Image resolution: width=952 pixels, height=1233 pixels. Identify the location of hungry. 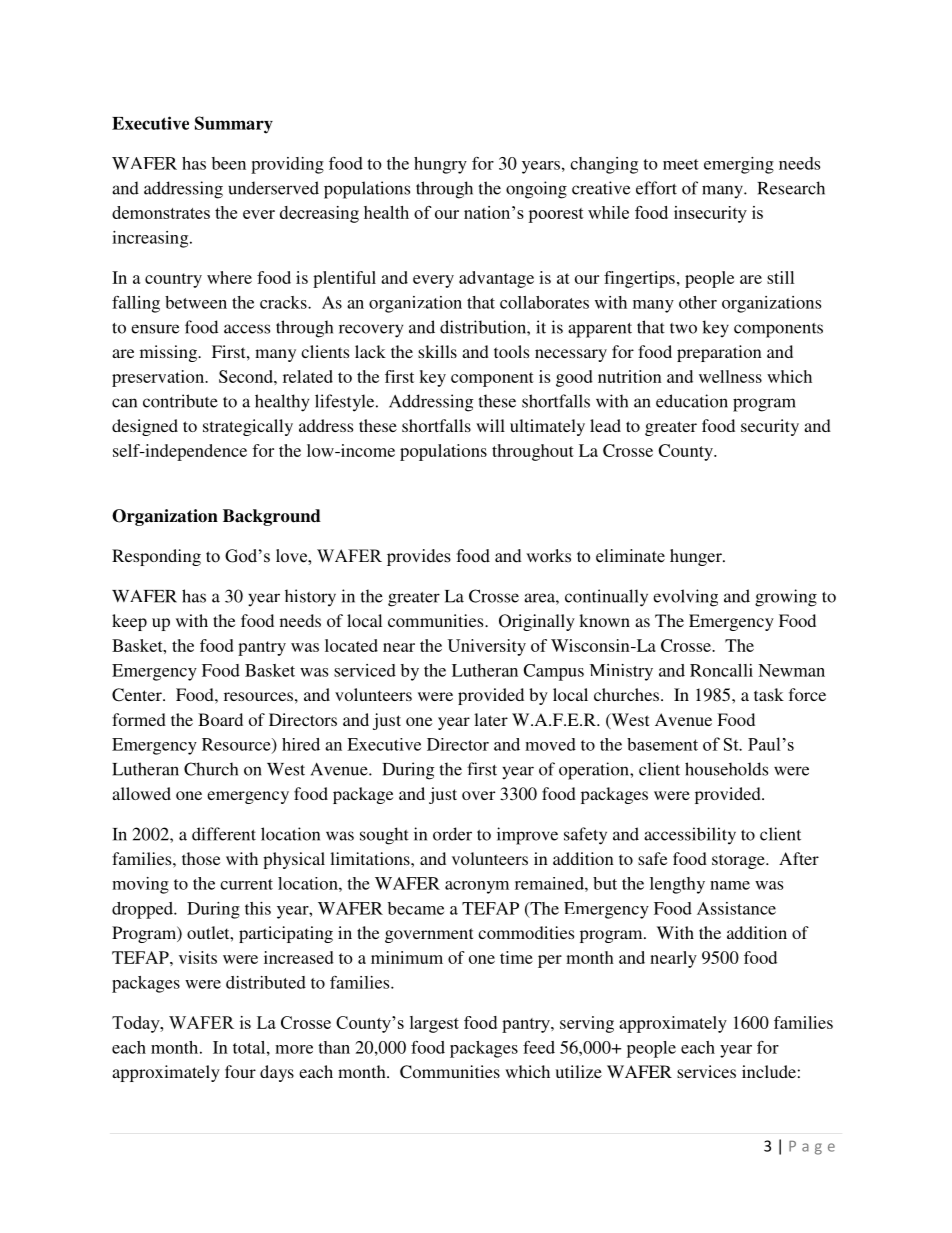
(440, 165).
